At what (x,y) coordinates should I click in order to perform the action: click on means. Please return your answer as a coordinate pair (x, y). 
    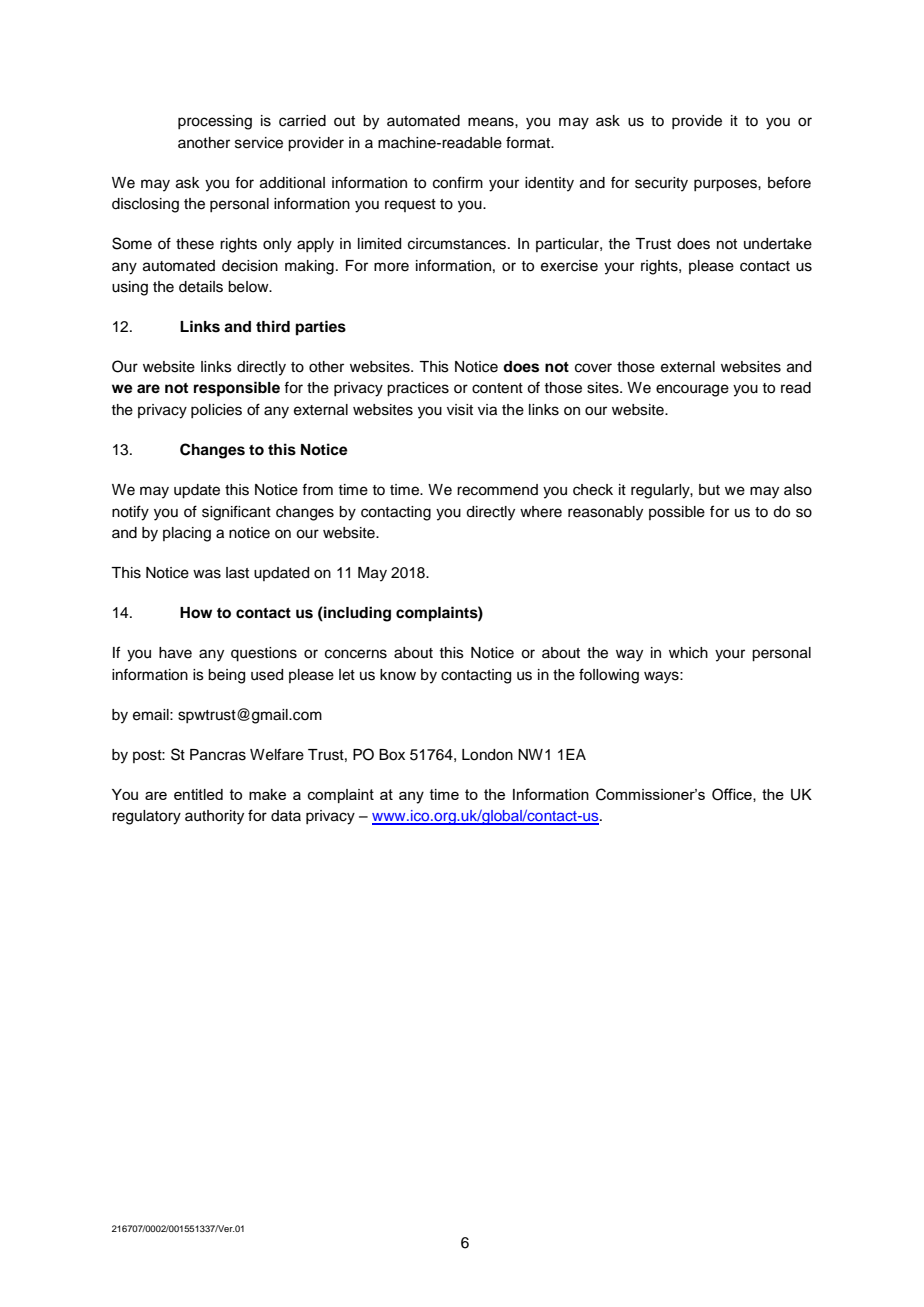
    Looking at the image, I should click on (492, 122).
